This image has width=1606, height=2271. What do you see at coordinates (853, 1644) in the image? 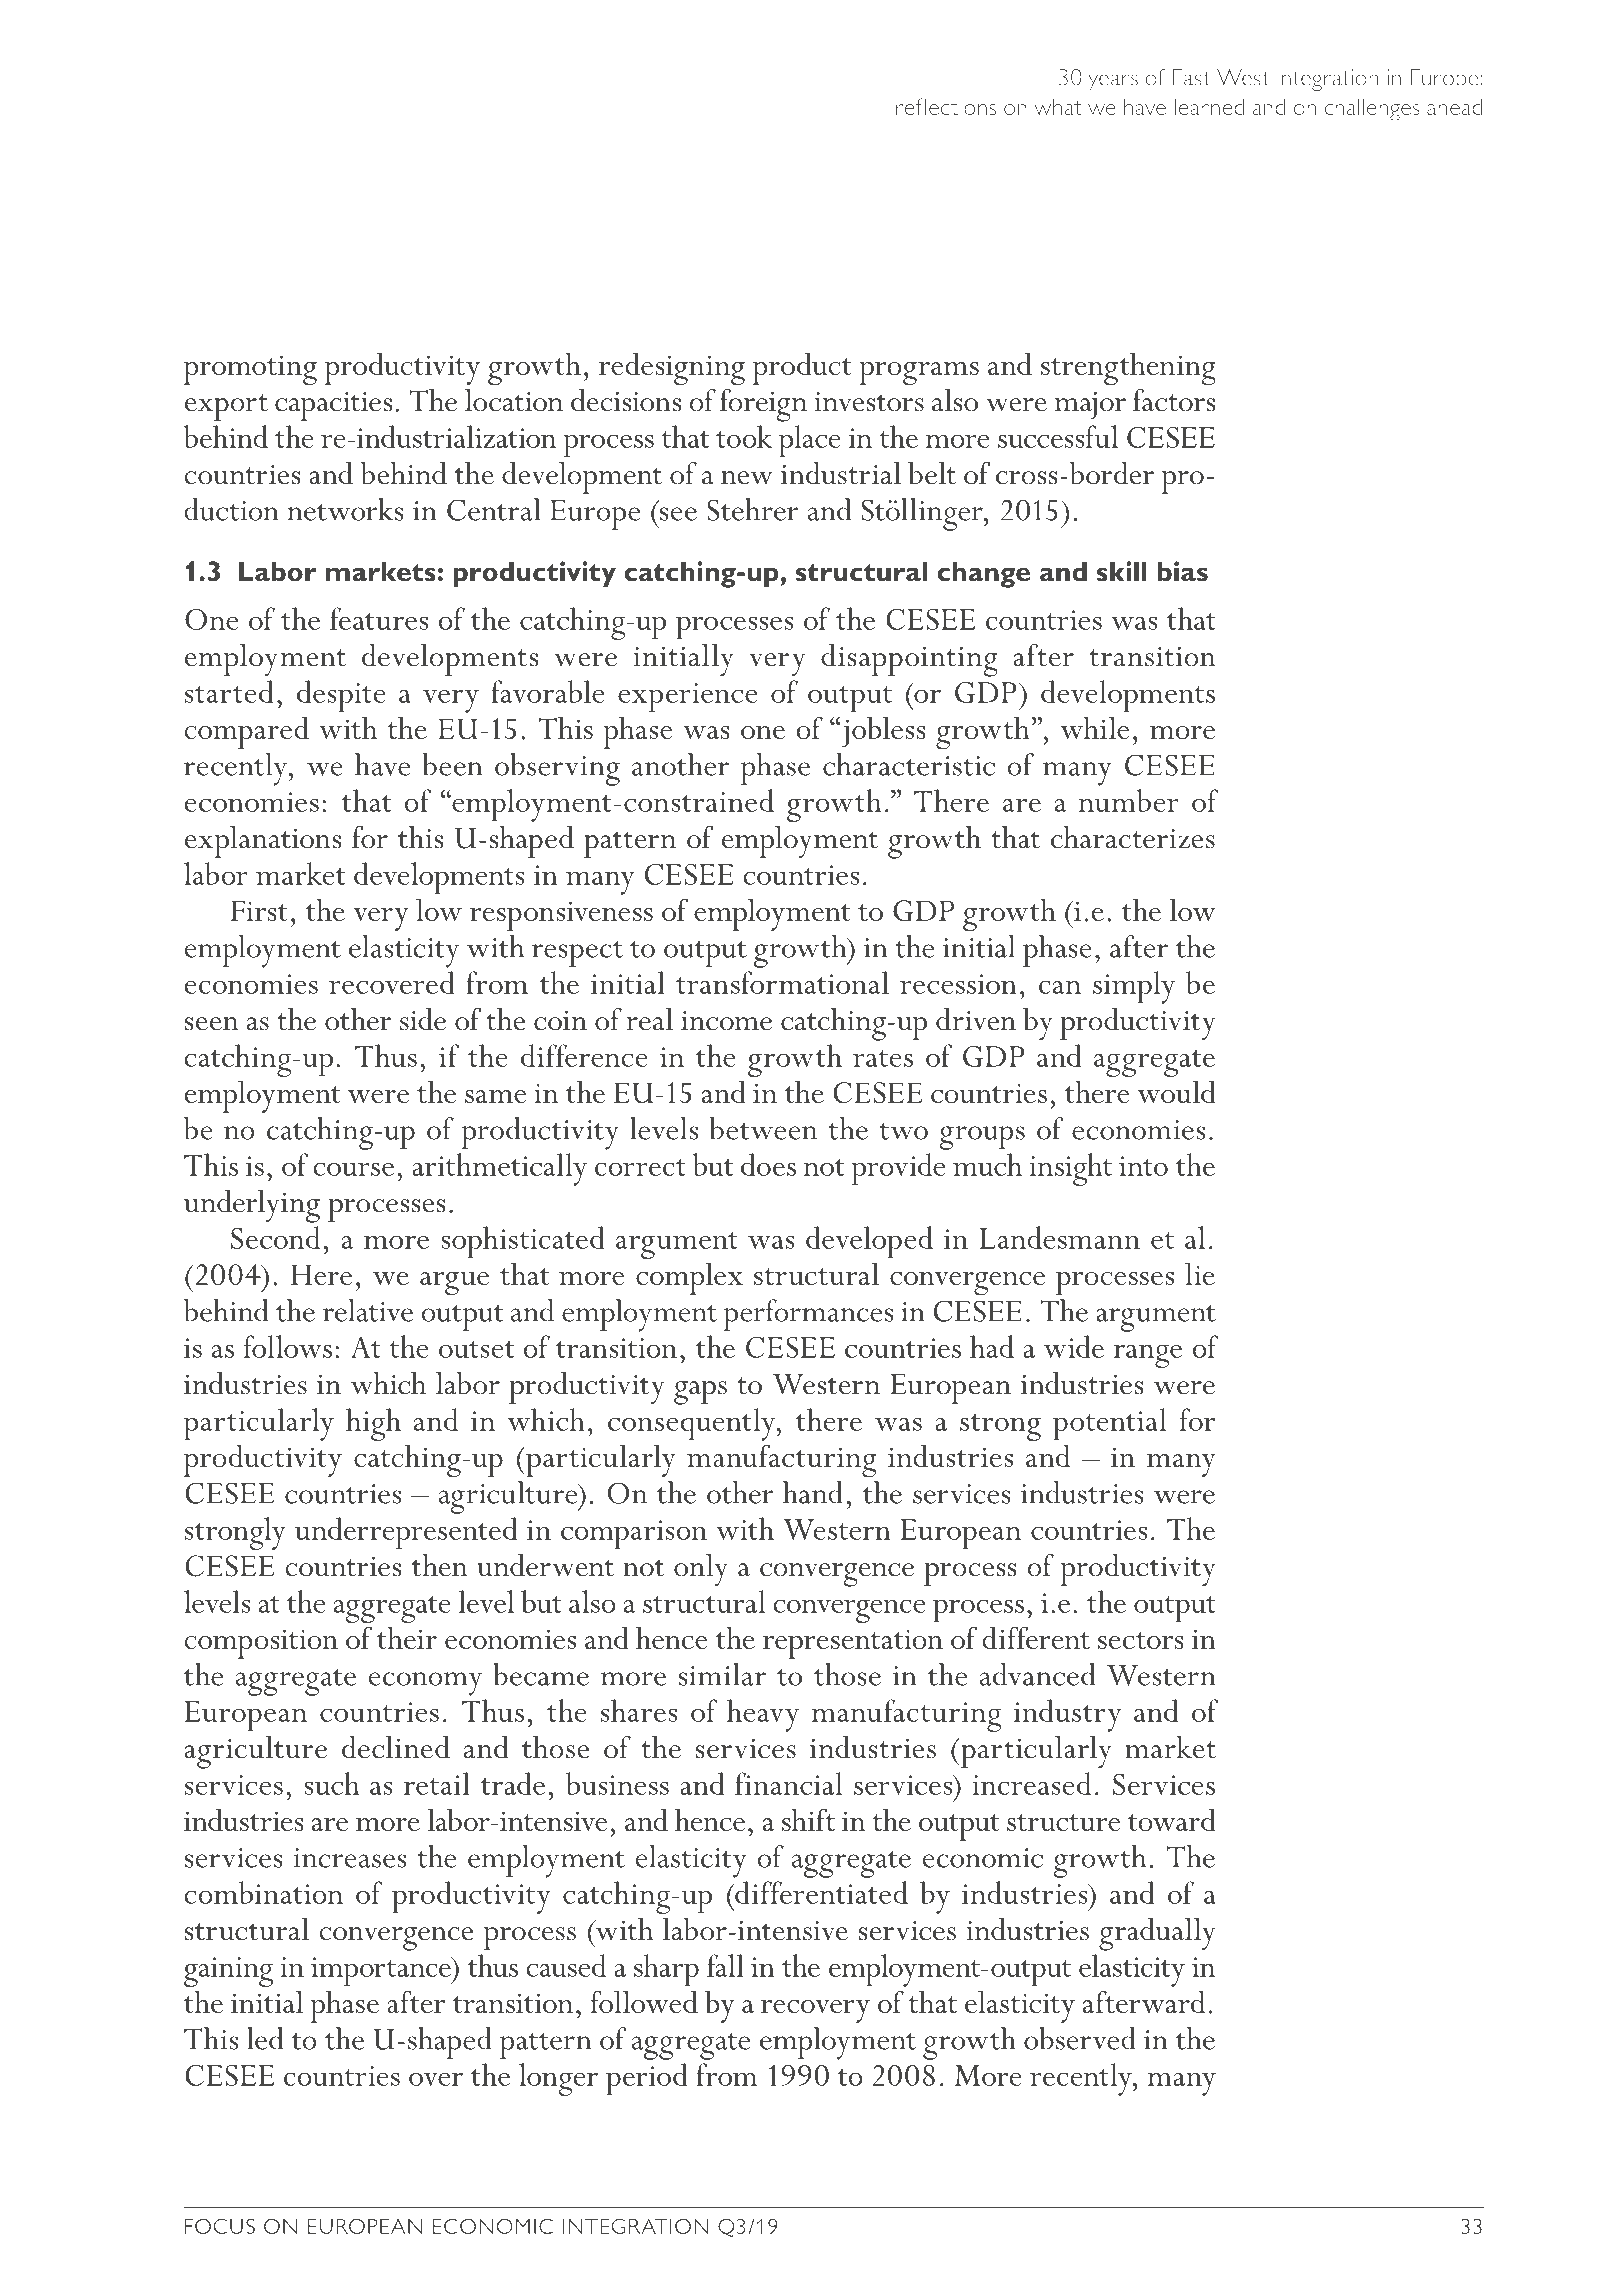
I see `representation` at bounding box center [853, 1644].
